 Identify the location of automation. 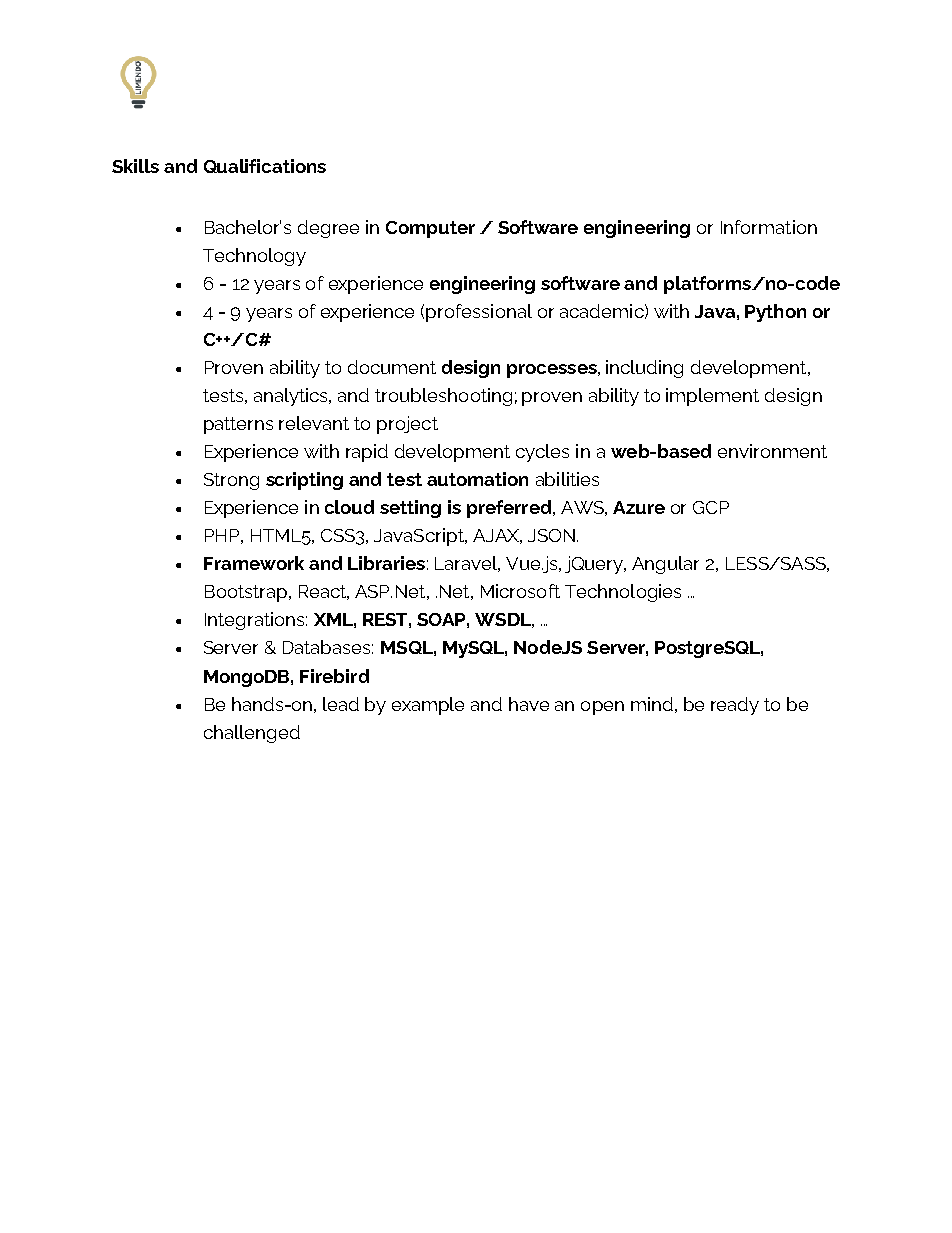
(477, 479).
